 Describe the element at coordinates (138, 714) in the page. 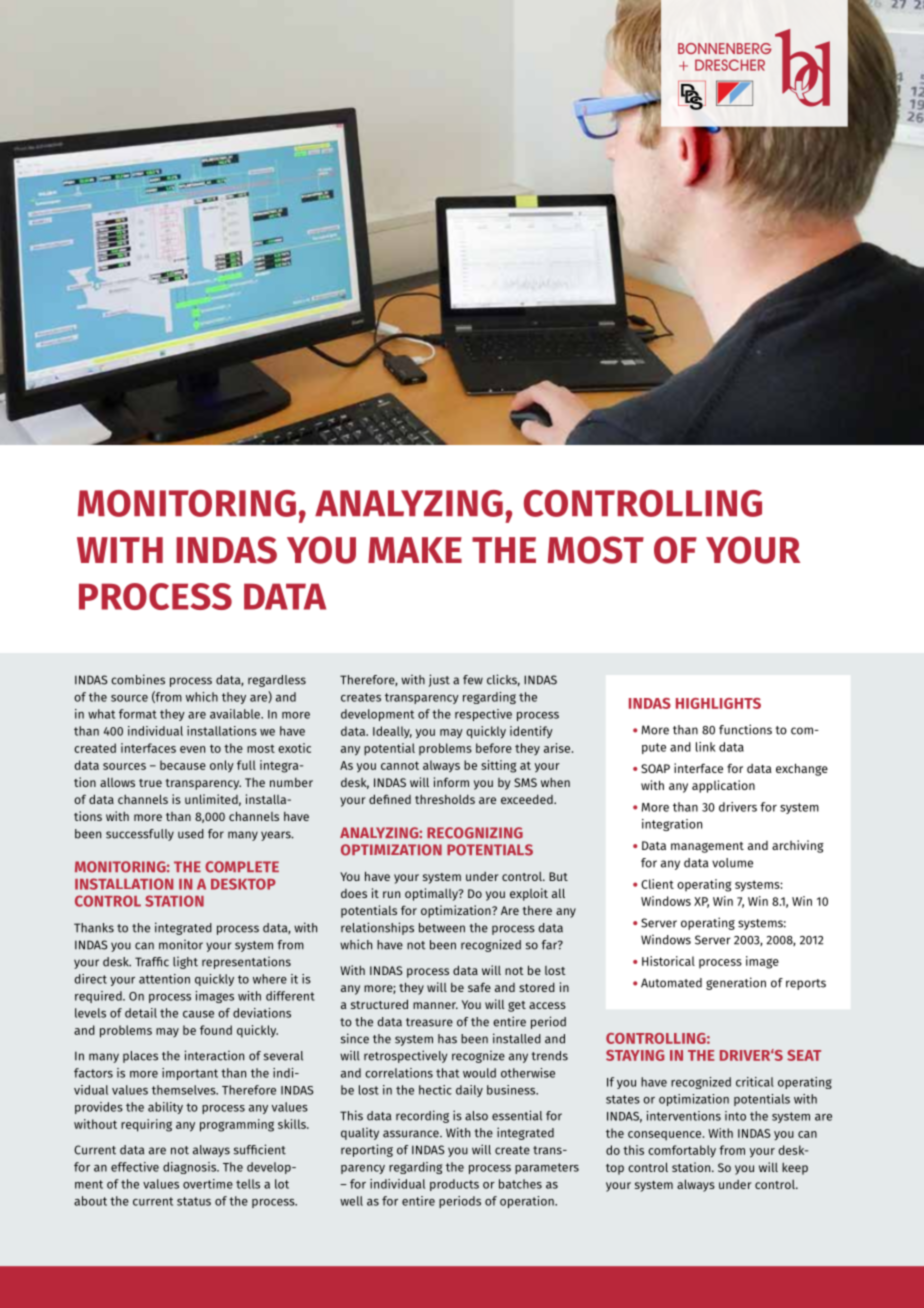

I see `format` at that location.
